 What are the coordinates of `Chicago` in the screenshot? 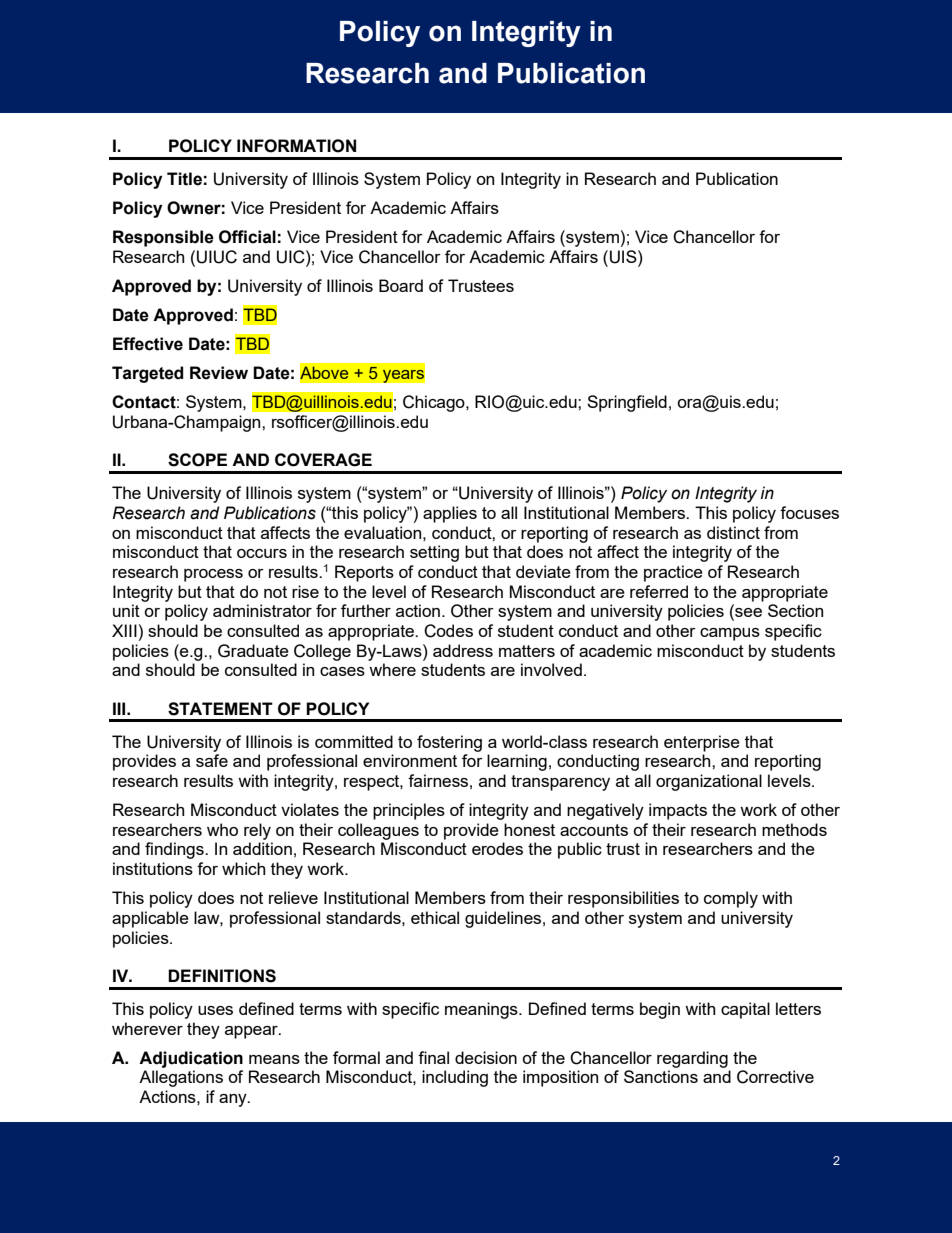 It's located at (435, 403).
